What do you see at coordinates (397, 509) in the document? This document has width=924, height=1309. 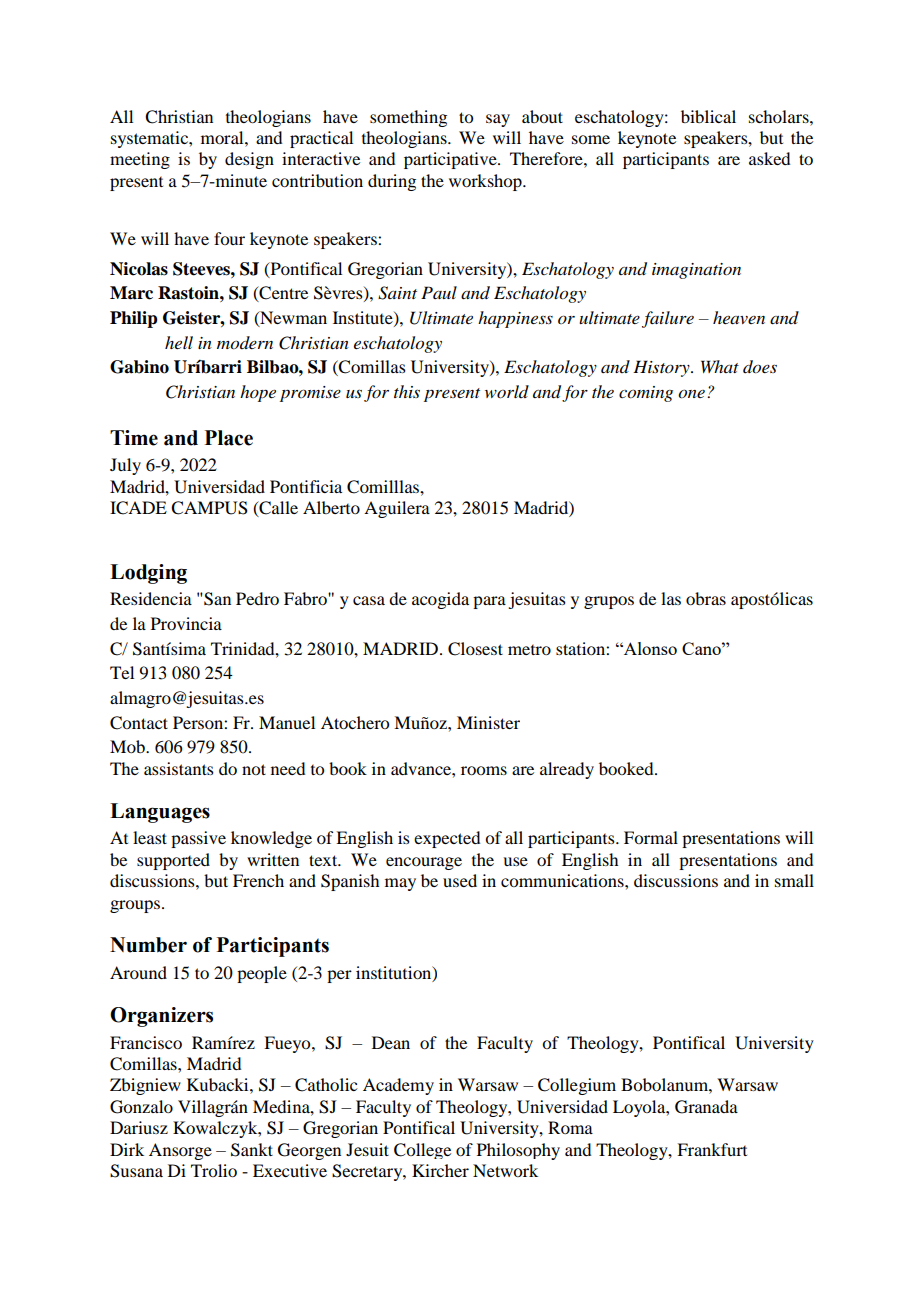 I see `Aguilera` at bounding box center [397, 509].
